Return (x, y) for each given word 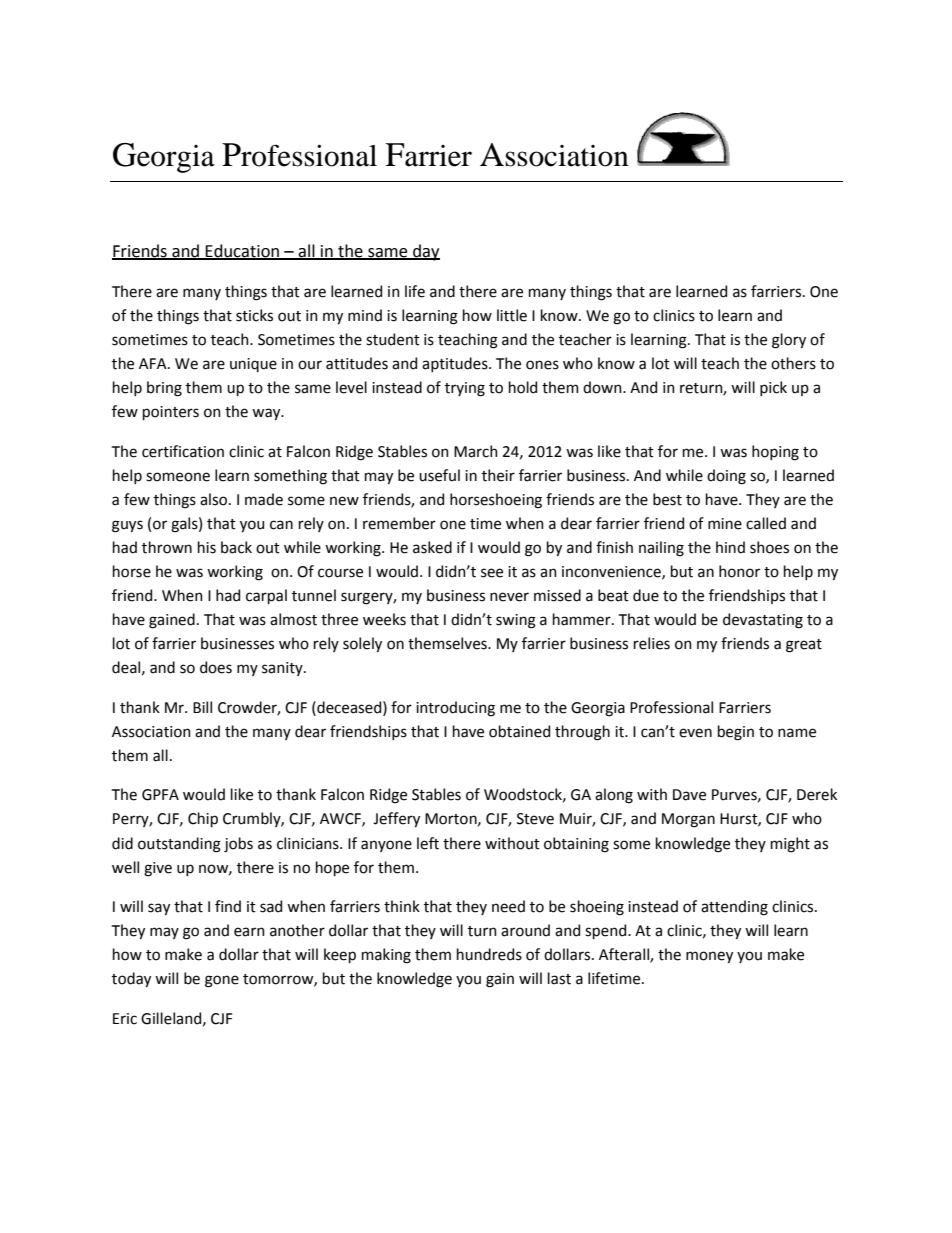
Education (242, 251)
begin (736, 733)
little (512, 315)
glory (789, 341)
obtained (519, 731)
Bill (202, 707)
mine (725, 524)
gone (222, 981)
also (215, 499)
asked (432, 547)
